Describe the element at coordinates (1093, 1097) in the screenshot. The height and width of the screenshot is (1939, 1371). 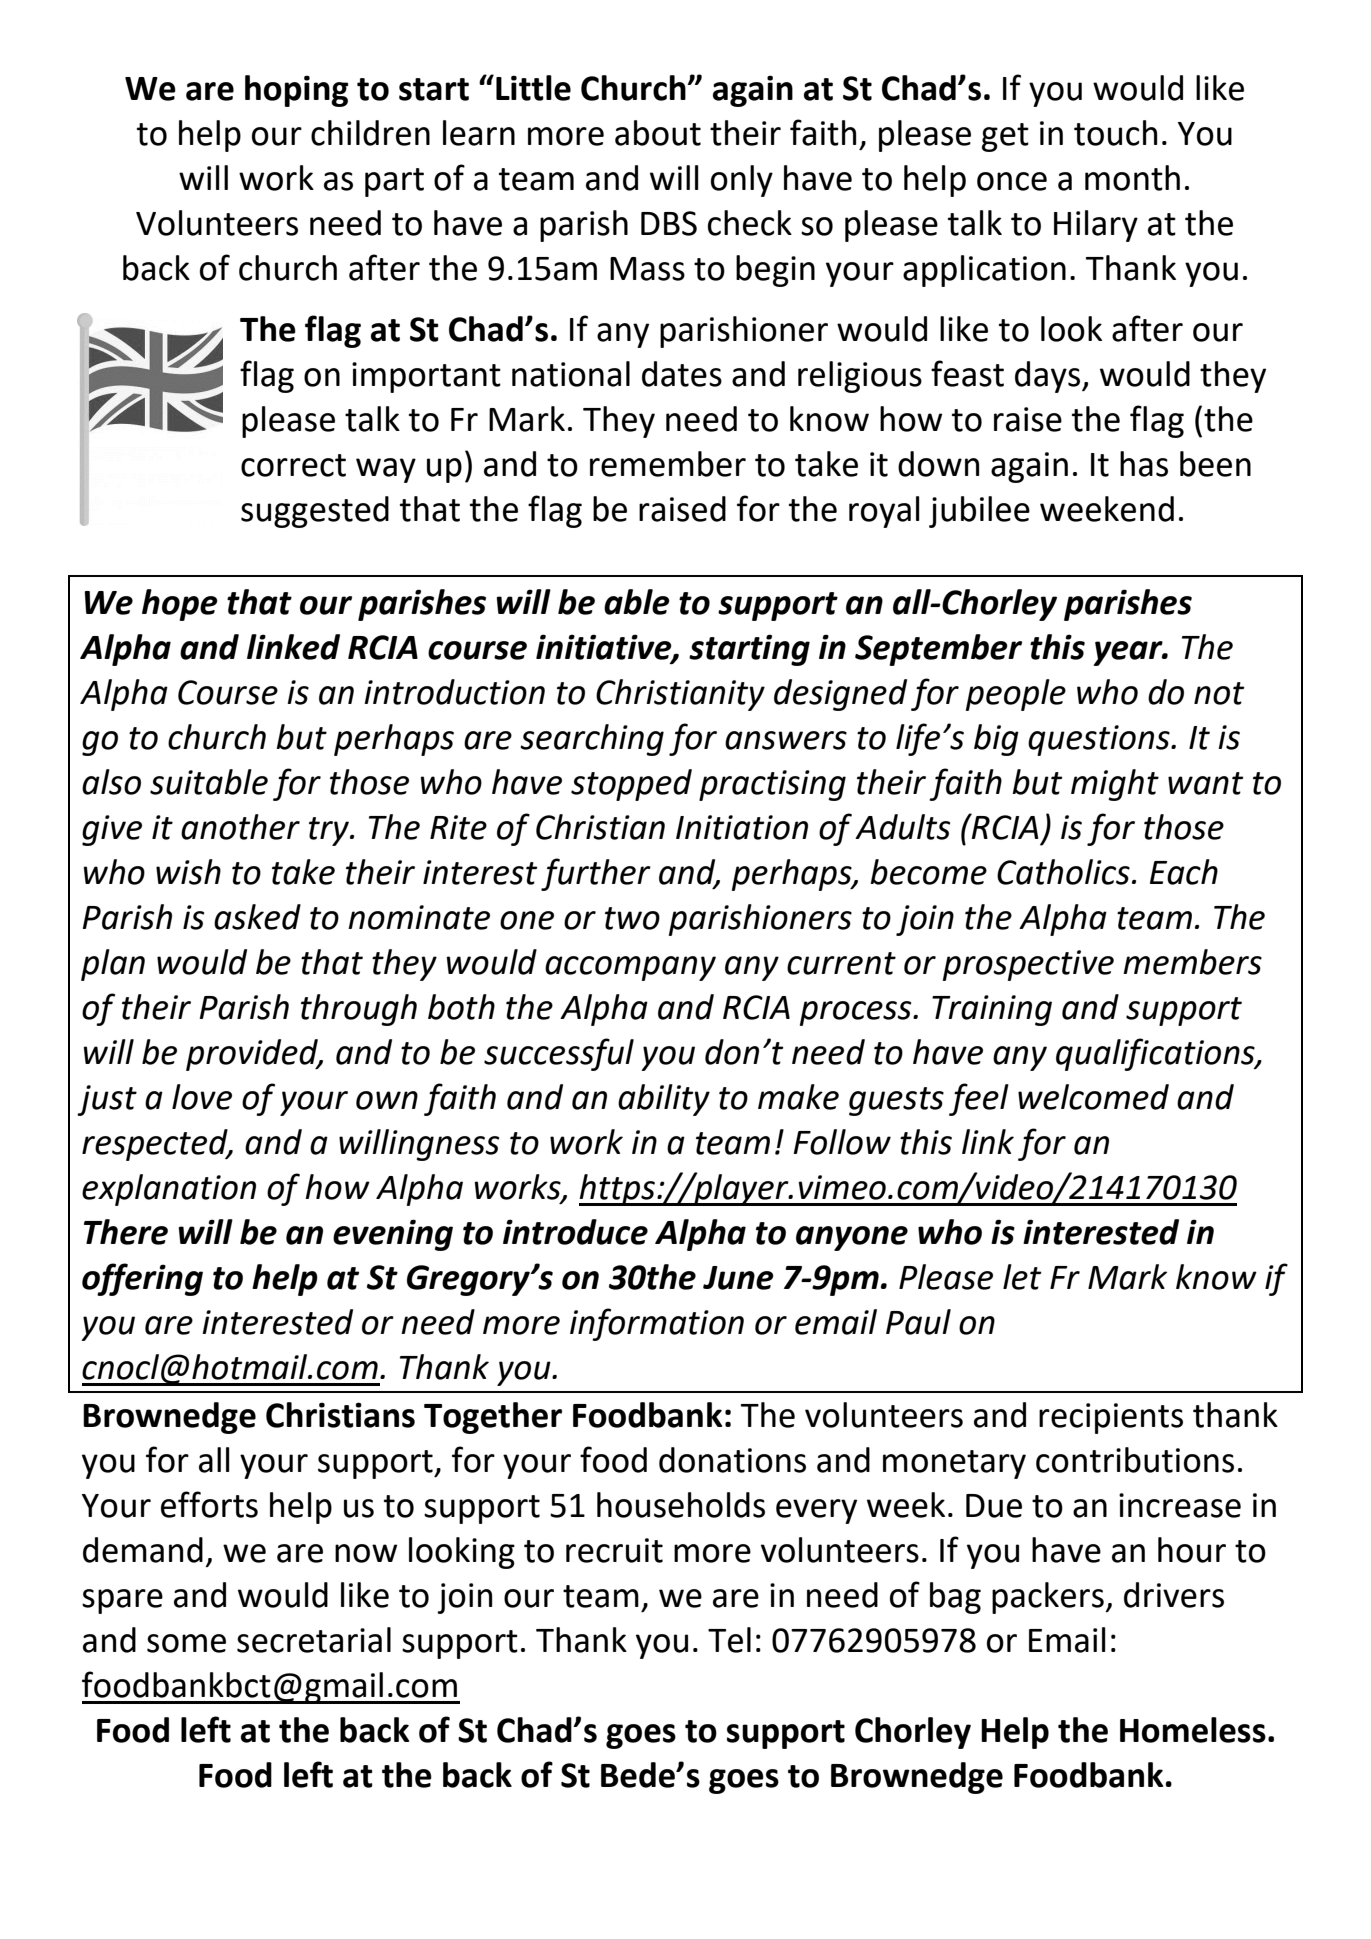
I see `welcomed` at that location.
